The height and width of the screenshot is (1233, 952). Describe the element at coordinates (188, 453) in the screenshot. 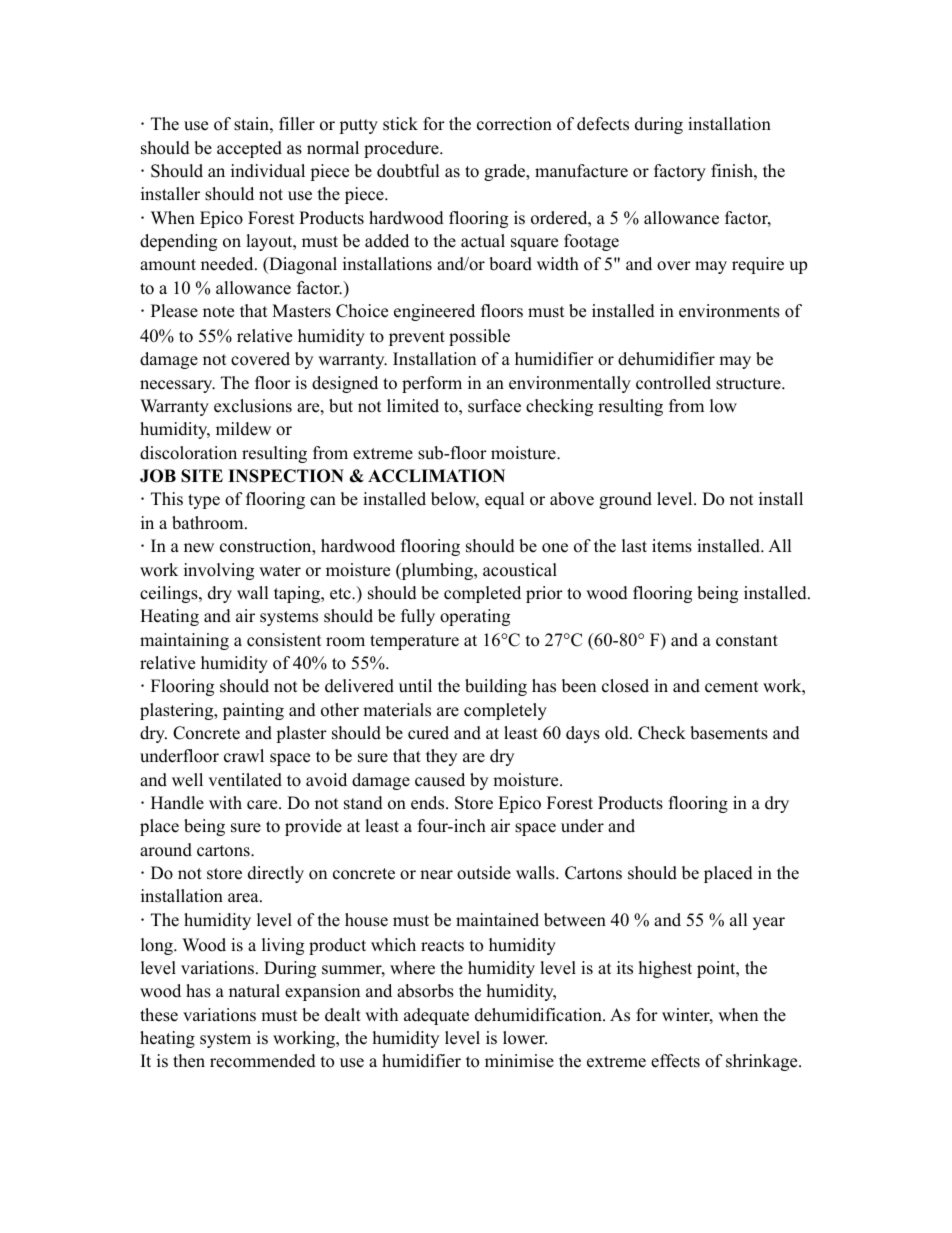

I see `discoloration` at that location.
